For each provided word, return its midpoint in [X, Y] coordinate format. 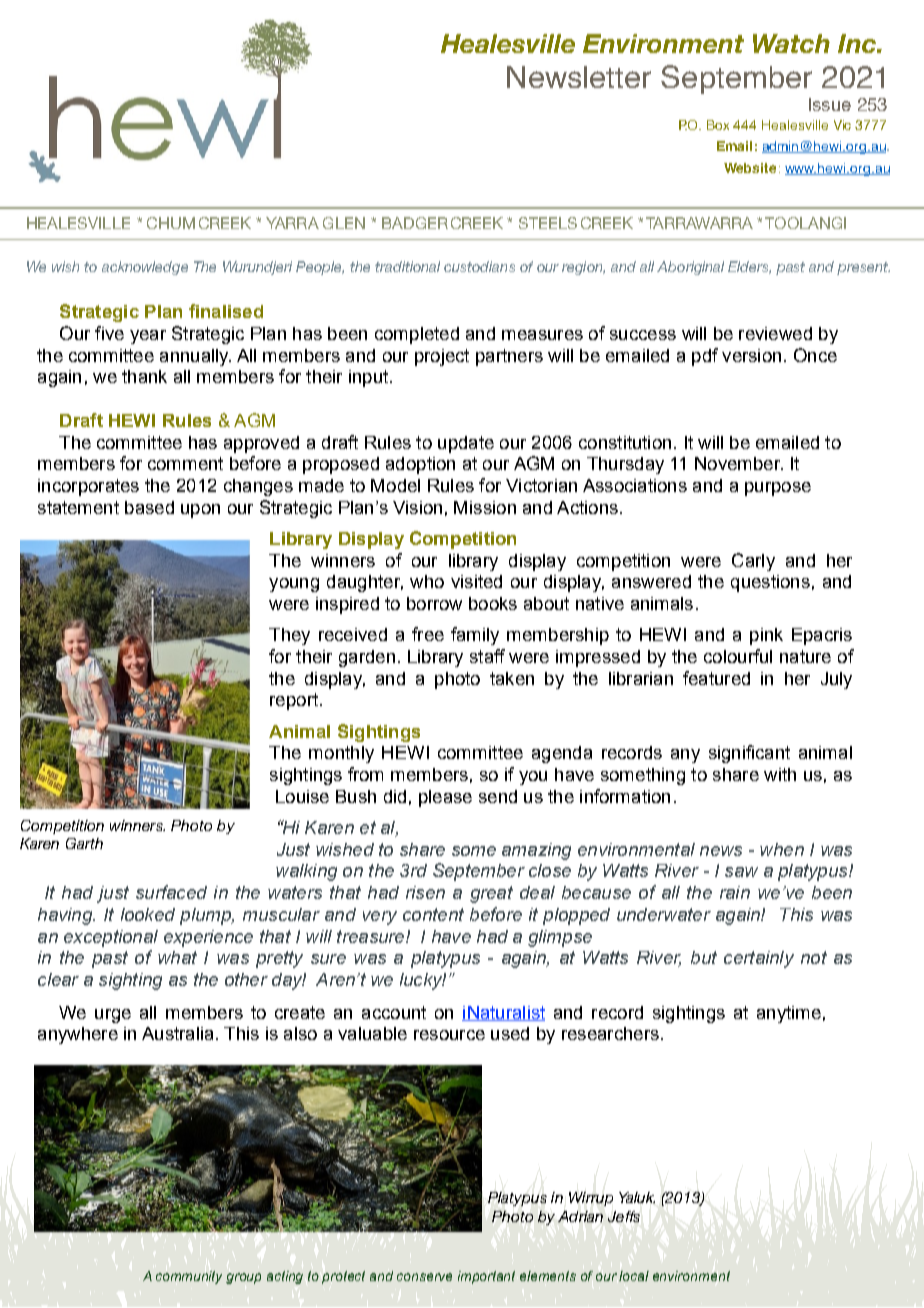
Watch [791, 43]
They [289, 636]
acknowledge [145, 268]
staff [487, 656]
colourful [738, 656]
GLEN [344, 223]
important [486, 1277]
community [189, 1277]
